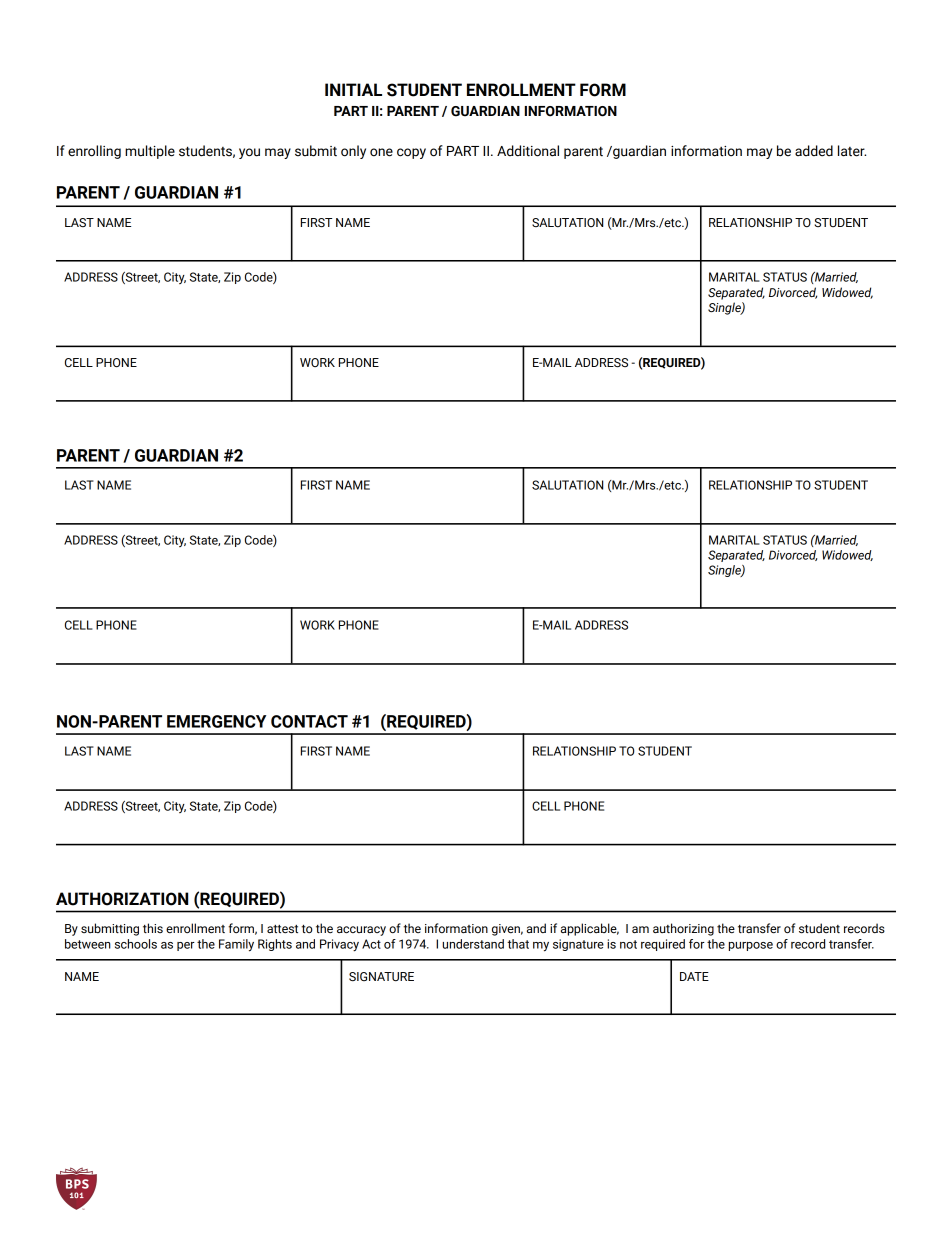  What do you see at coordinates (814, 151) in the document?
I see `added` at bounding box center [814, 151].
